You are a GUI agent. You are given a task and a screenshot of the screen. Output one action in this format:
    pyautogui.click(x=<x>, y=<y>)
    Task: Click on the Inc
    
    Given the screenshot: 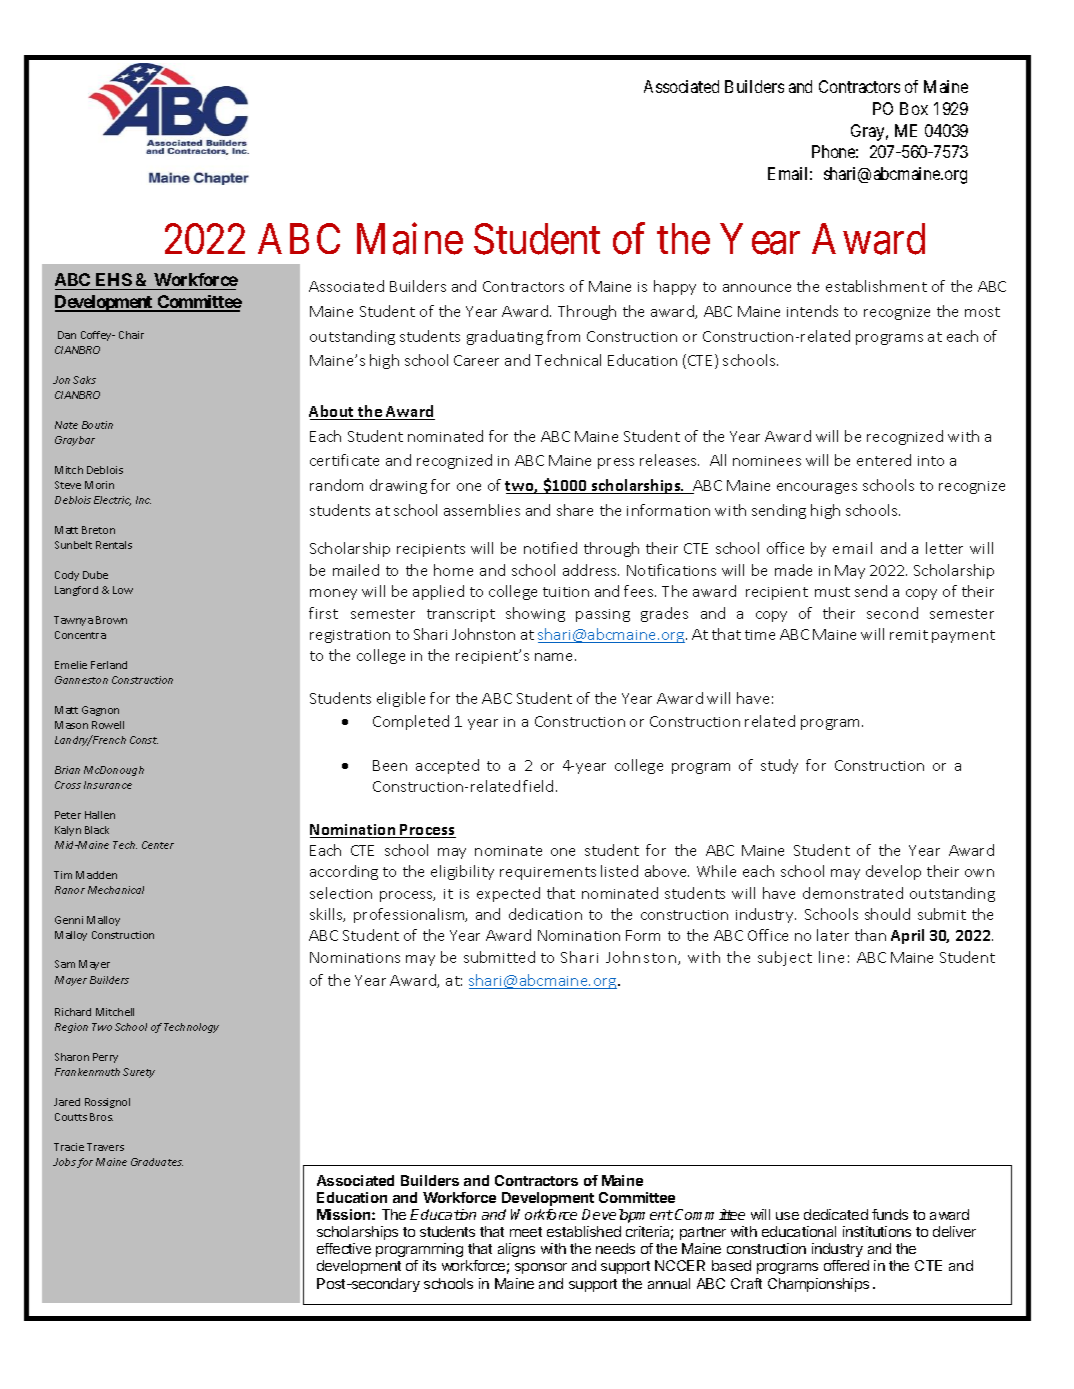 What is the action you would take?
    pyautogui.click(x=143, y=500)
